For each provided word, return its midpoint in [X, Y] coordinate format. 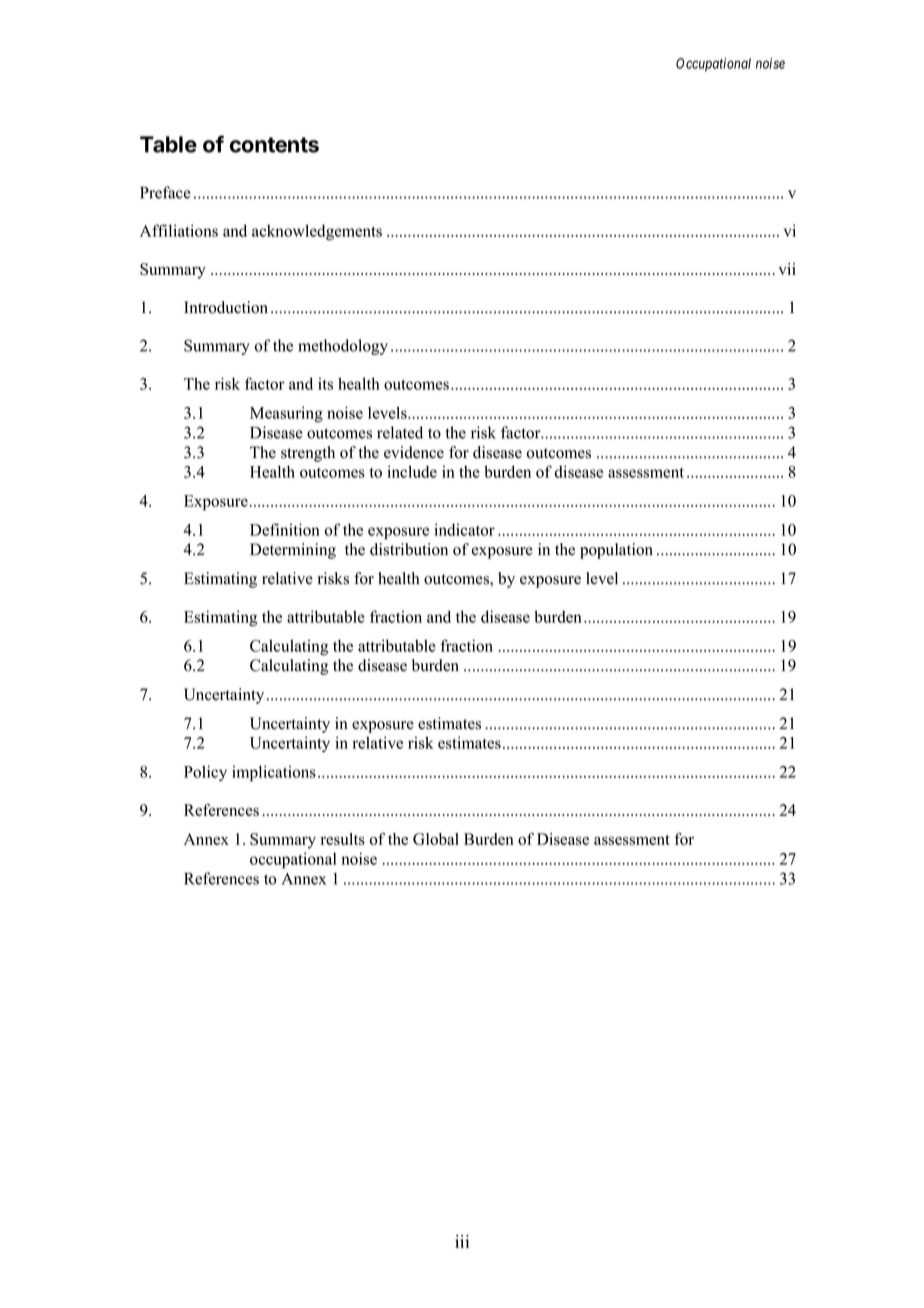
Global [436, 839]
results [343, 839]
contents [274, 145]
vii [787, 269]
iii [462, 1241]
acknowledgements [317, 232]
